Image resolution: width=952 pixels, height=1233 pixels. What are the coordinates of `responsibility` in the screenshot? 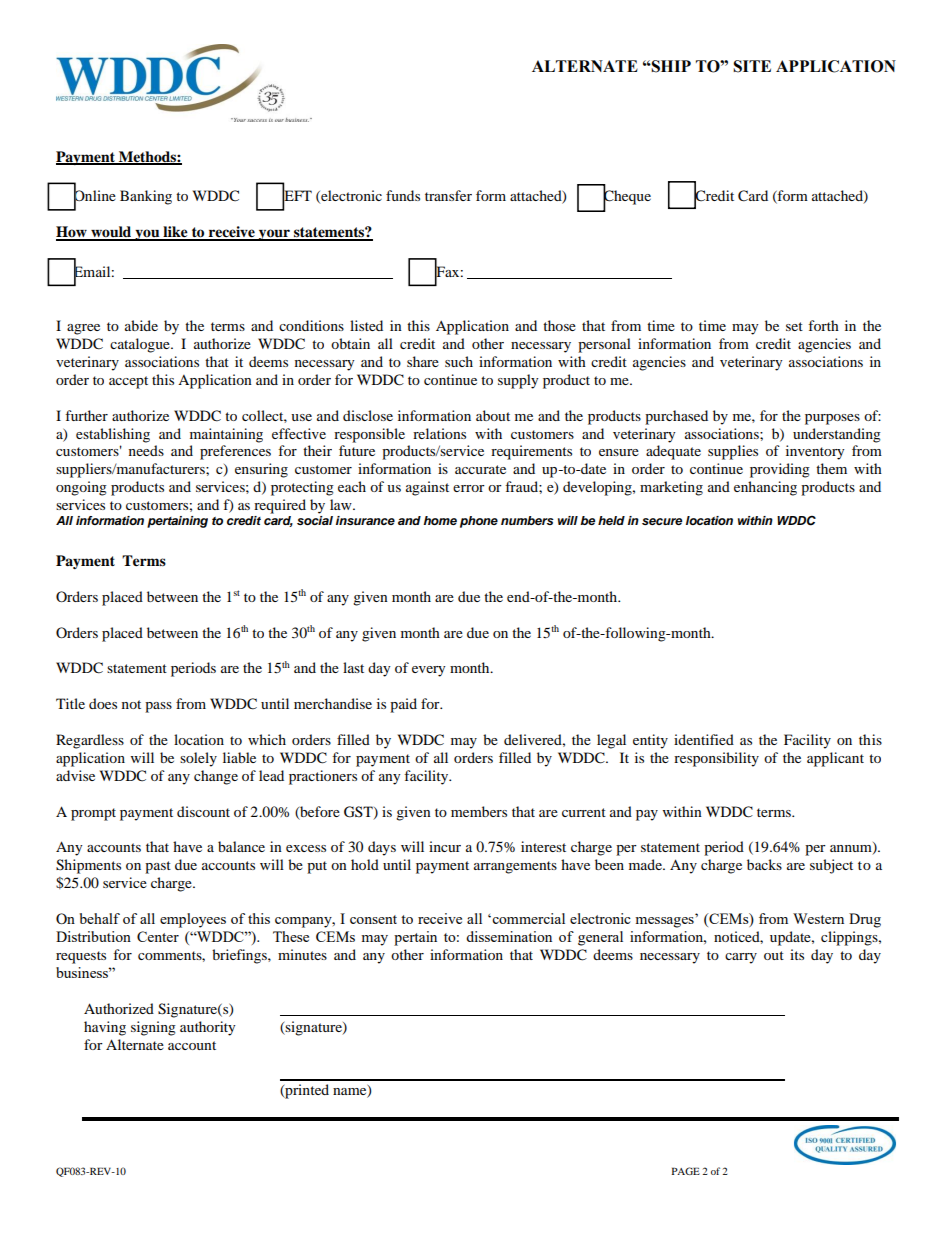 It's located at (716, 759).
